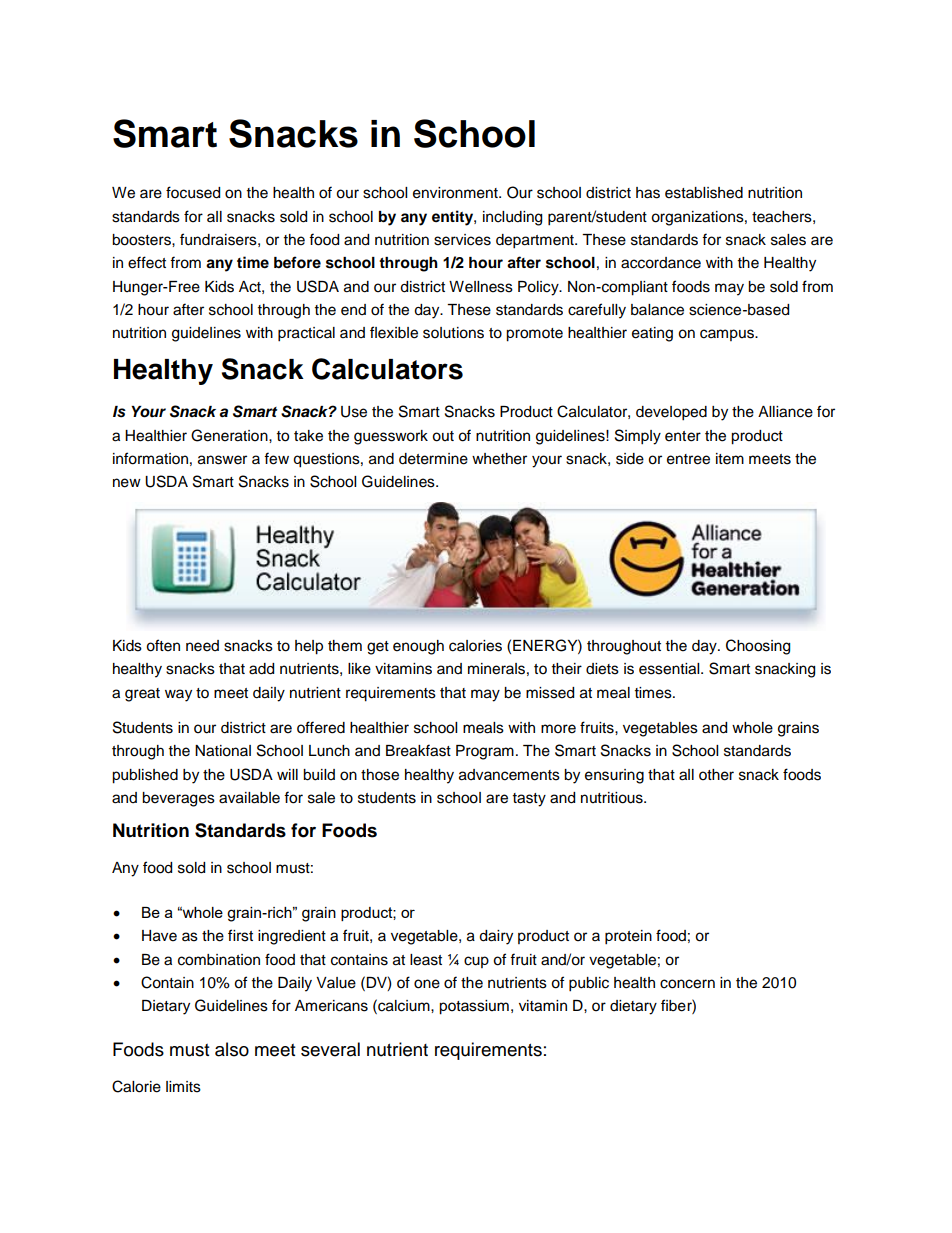  What do you see at coordinates (462, 240) in the screenshot?
I see `services` at bounding box center [462, 240].
